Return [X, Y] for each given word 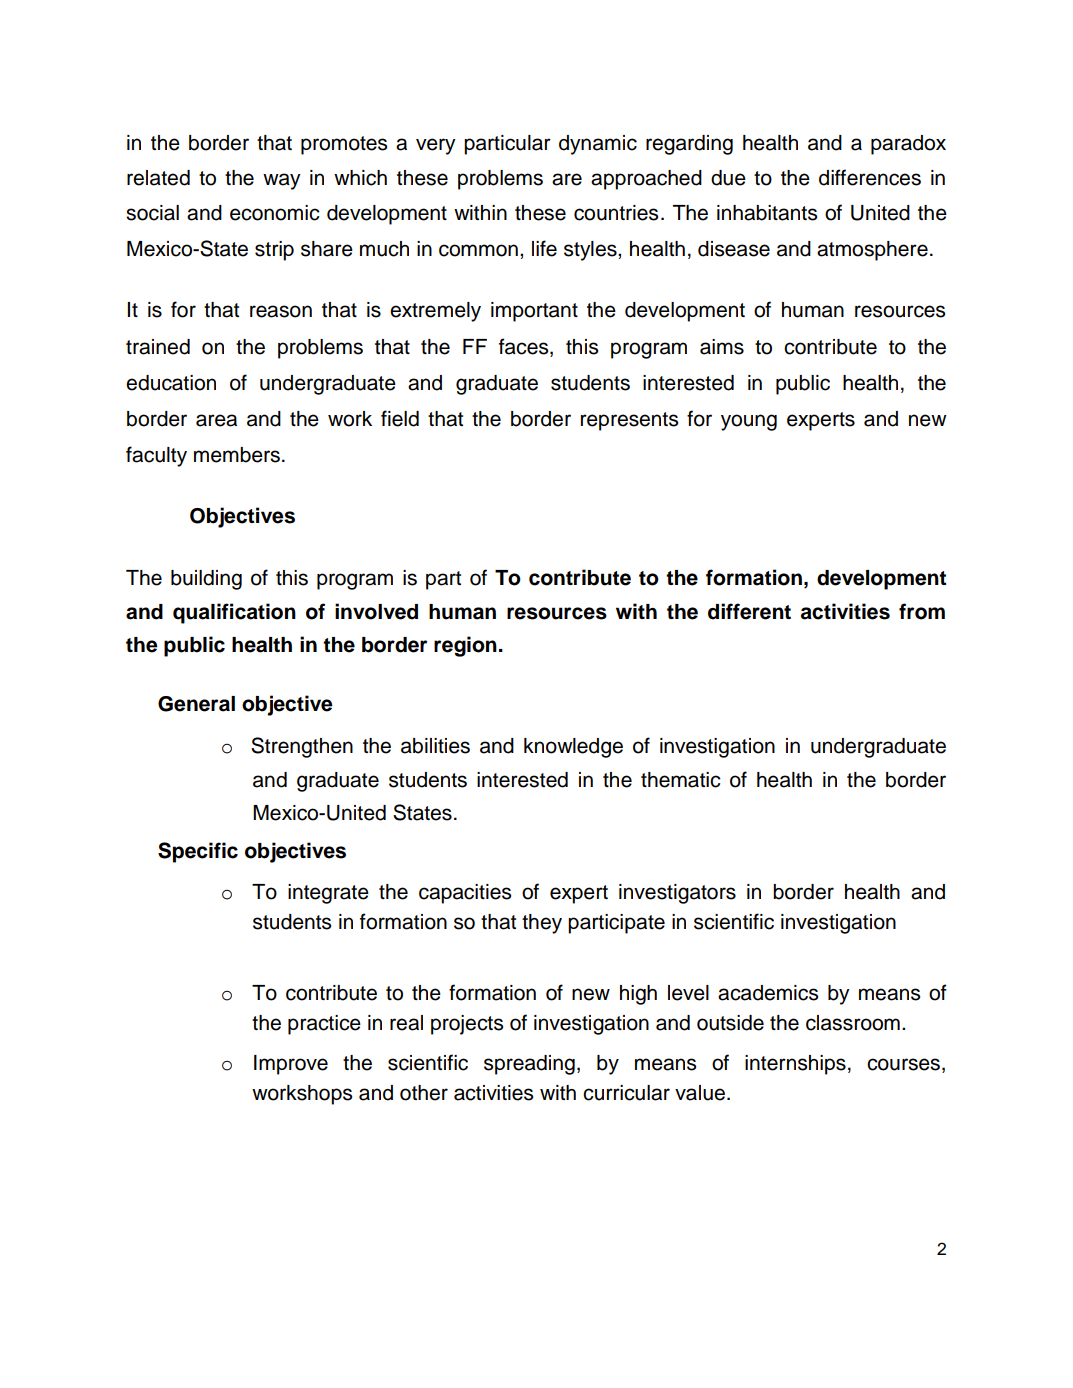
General [196, 704]
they [542, 924]
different [749, 611]
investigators [677, 894]
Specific [198, 852]
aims [722, 347]
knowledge [573, 748]
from [922, 611]
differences [870, 177]
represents [629, 421]
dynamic [598, 145]
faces [525, 346]
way [282, 181]
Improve [291, 1065]
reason [281, 311]
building [206, 580]
